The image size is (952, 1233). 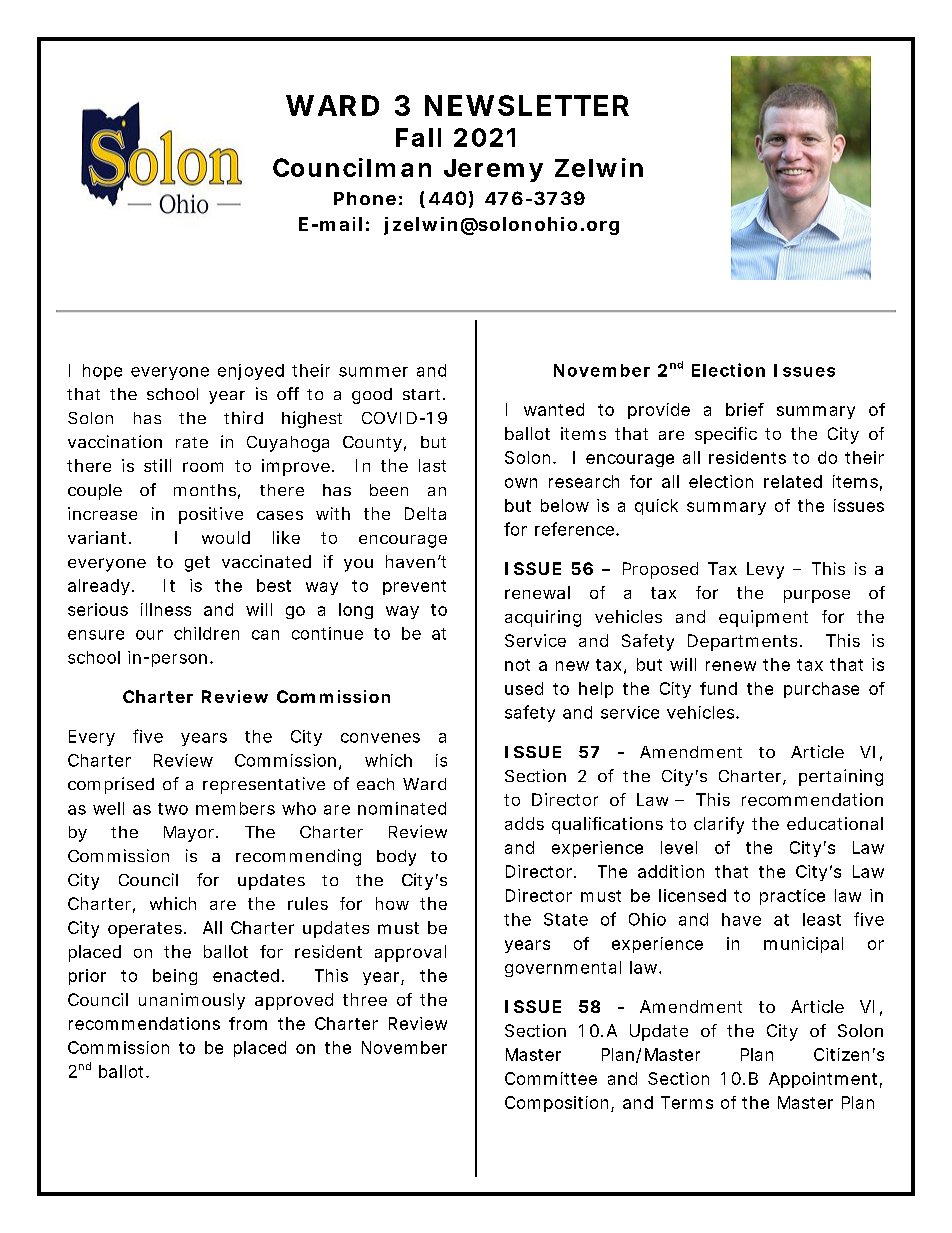 What do you see at coordinates (551, 1078) in the page?
I see `Committee` at bounding box center [551, 1078].
